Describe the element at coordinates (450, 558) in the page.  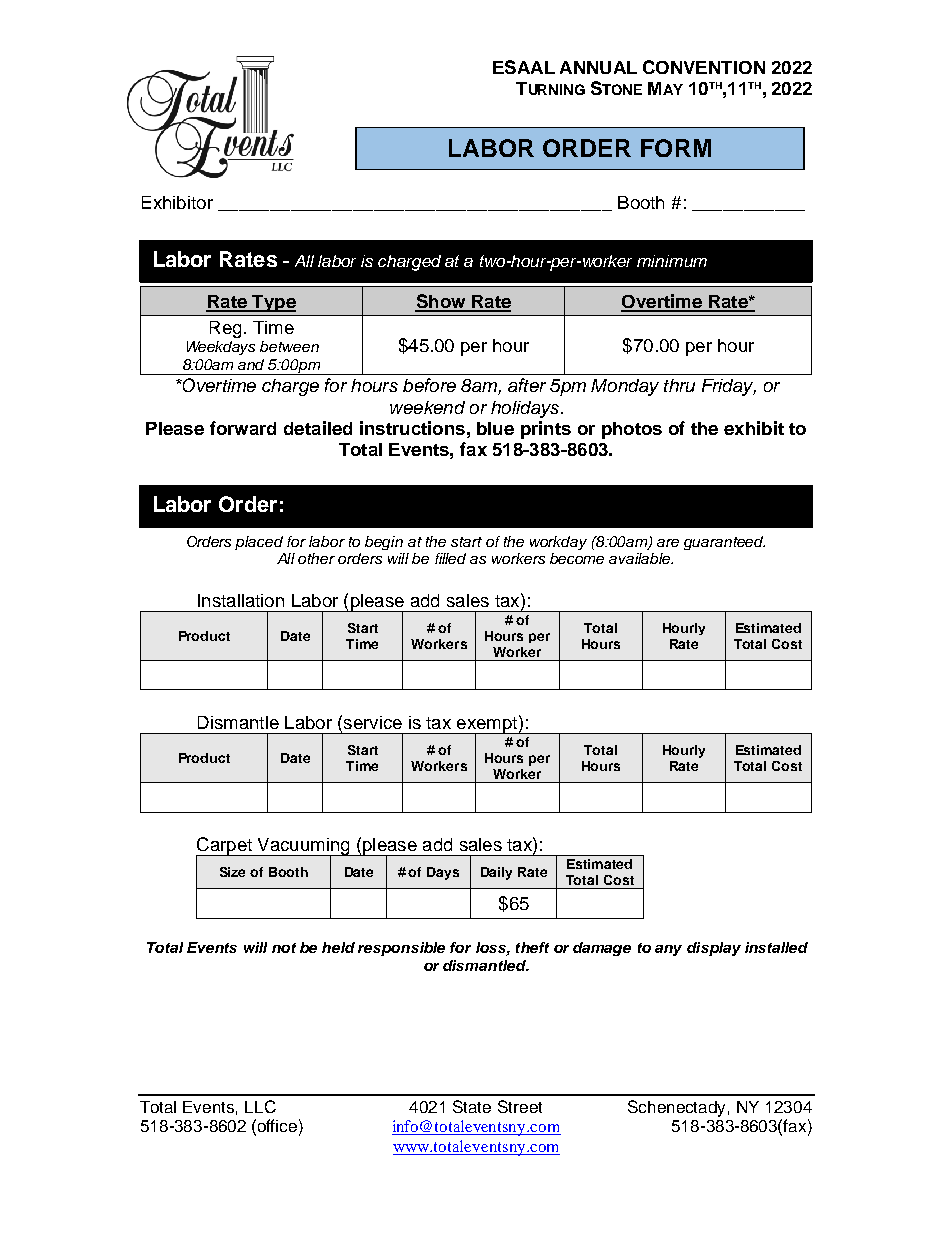
I see `filled` at that location.
